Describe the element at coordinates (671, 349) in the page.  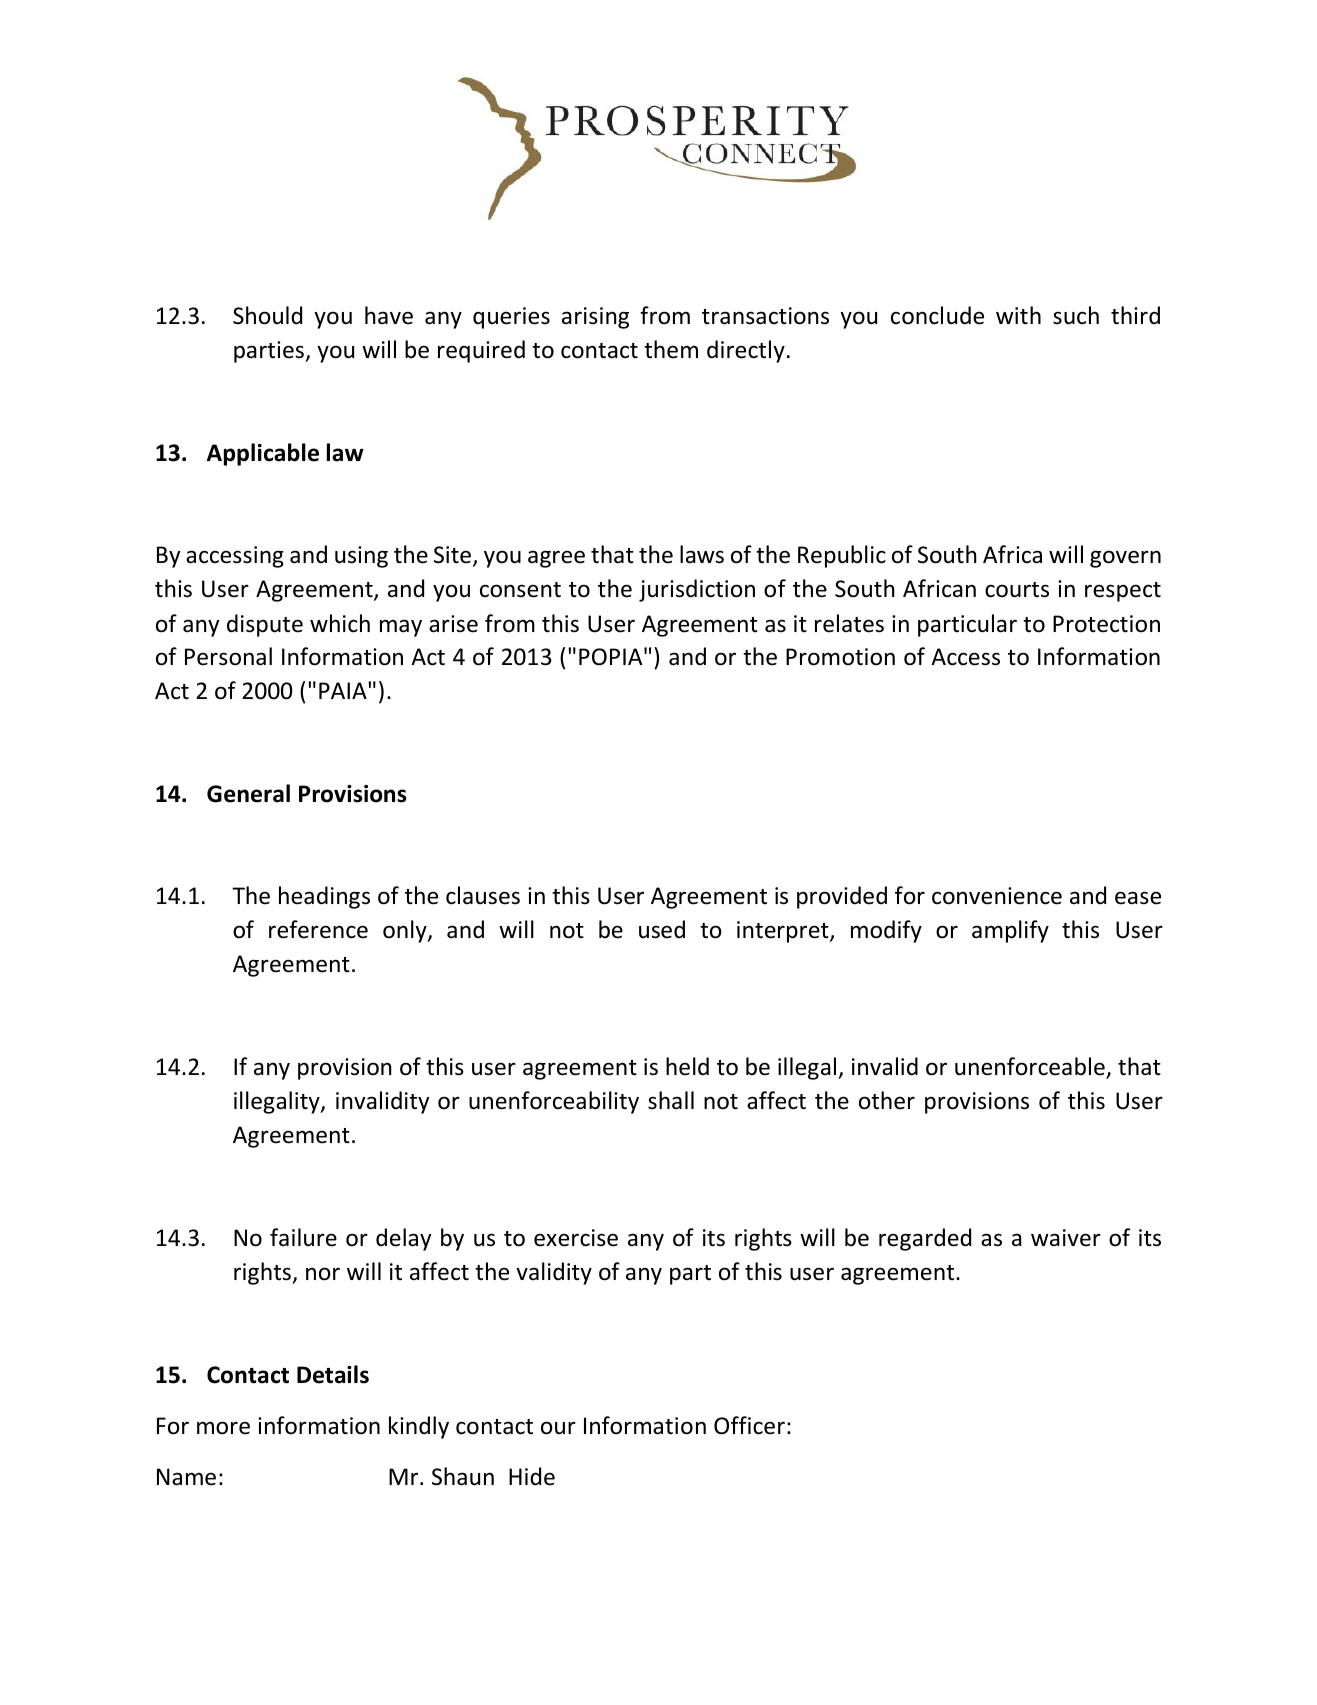
I see `them` at that location.
